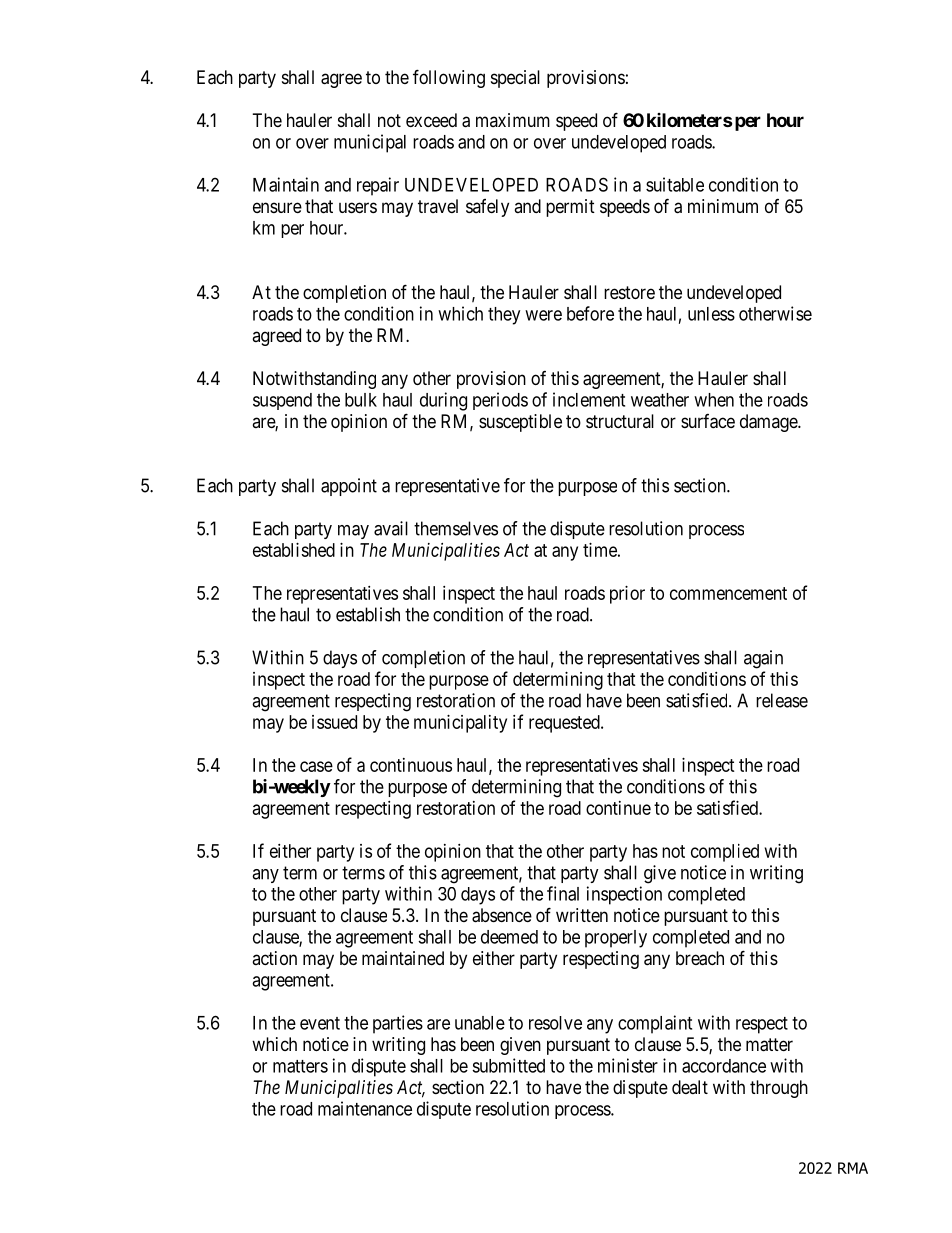 Image resolution: width=952 pixels, height=1233 pixels. I want to click on case, so click(316, 766).
